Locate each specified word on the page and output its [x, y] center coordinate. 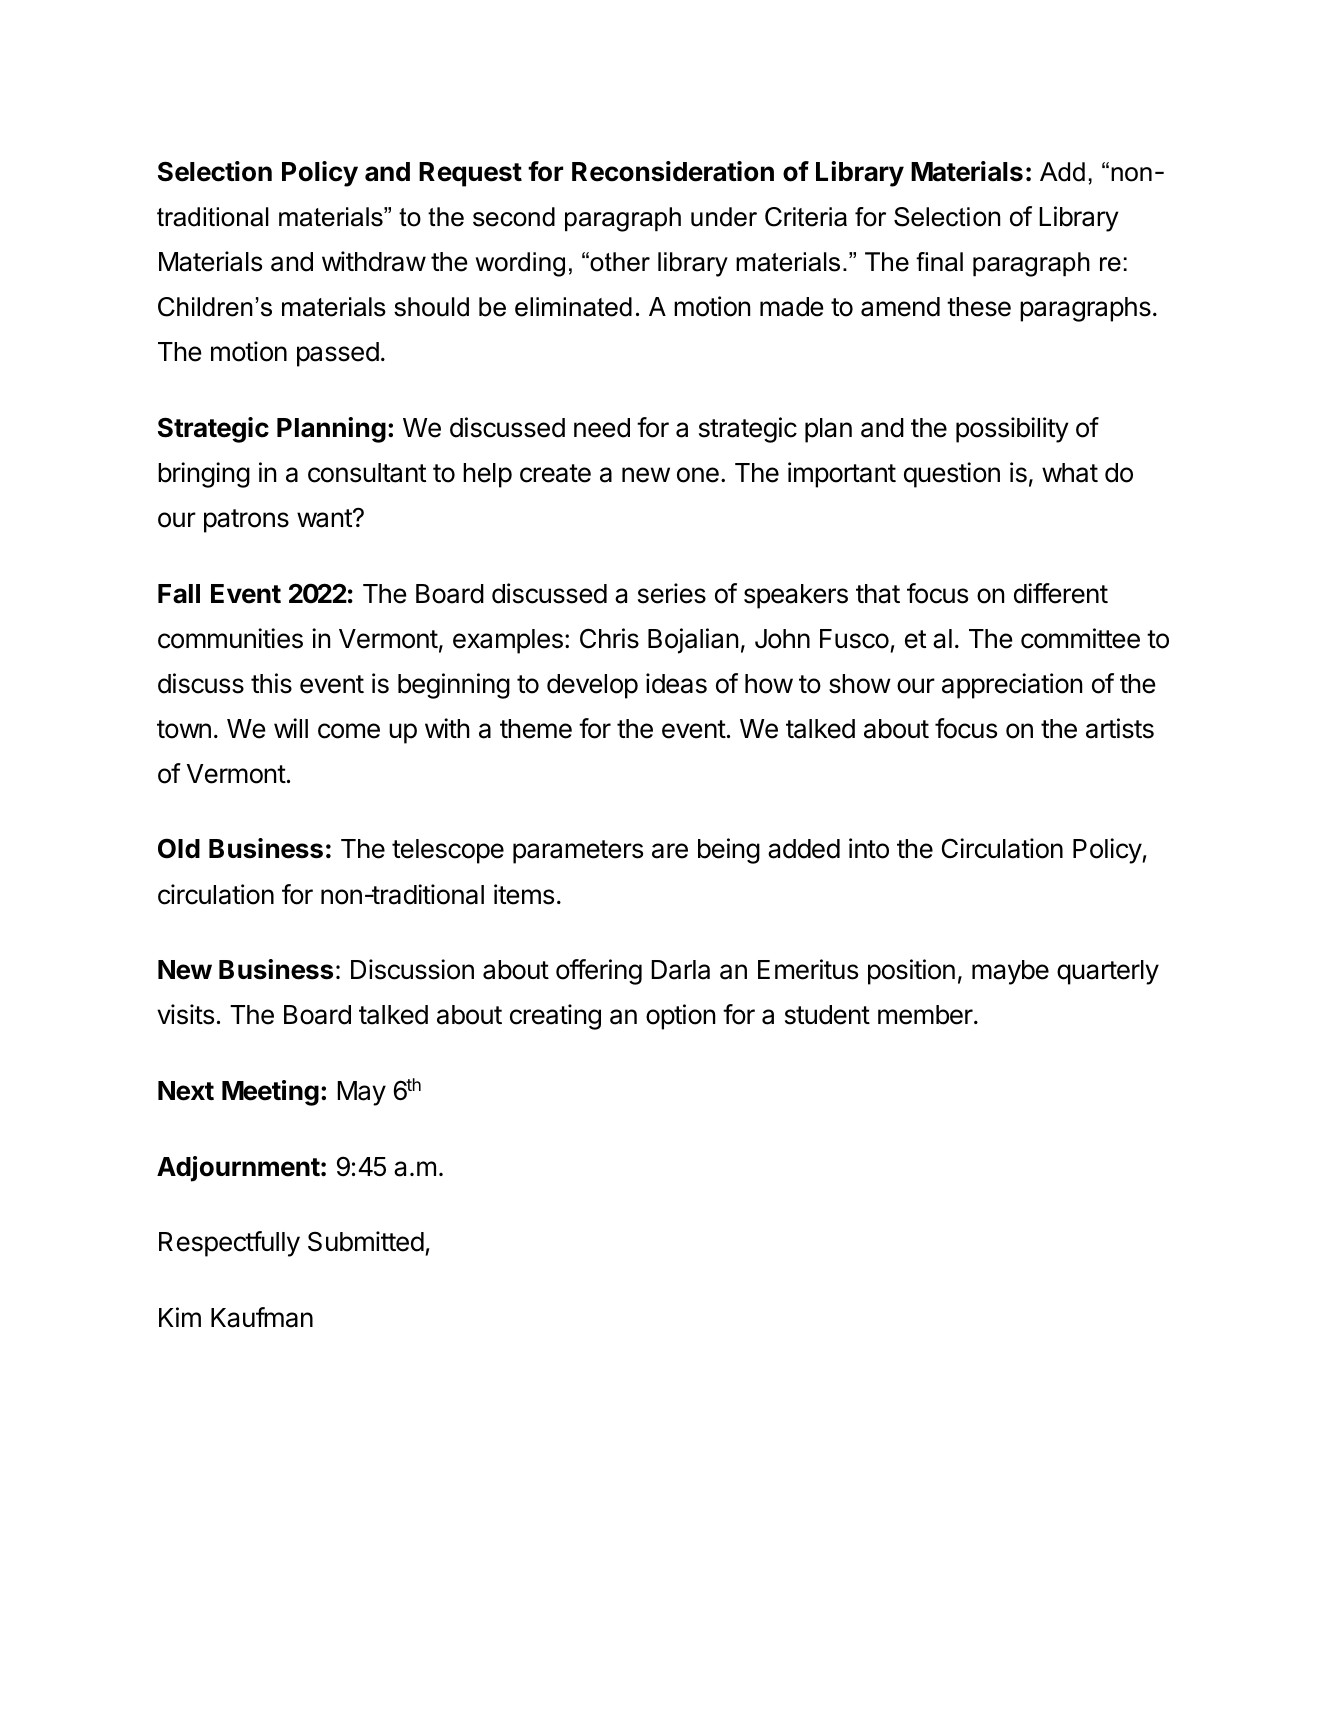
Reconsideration [673, 171]
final [939, 262]
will [291, 728]
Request [470, 174]
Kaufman [262, 1317]
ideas [676, 683]
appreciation [1012, 686]
